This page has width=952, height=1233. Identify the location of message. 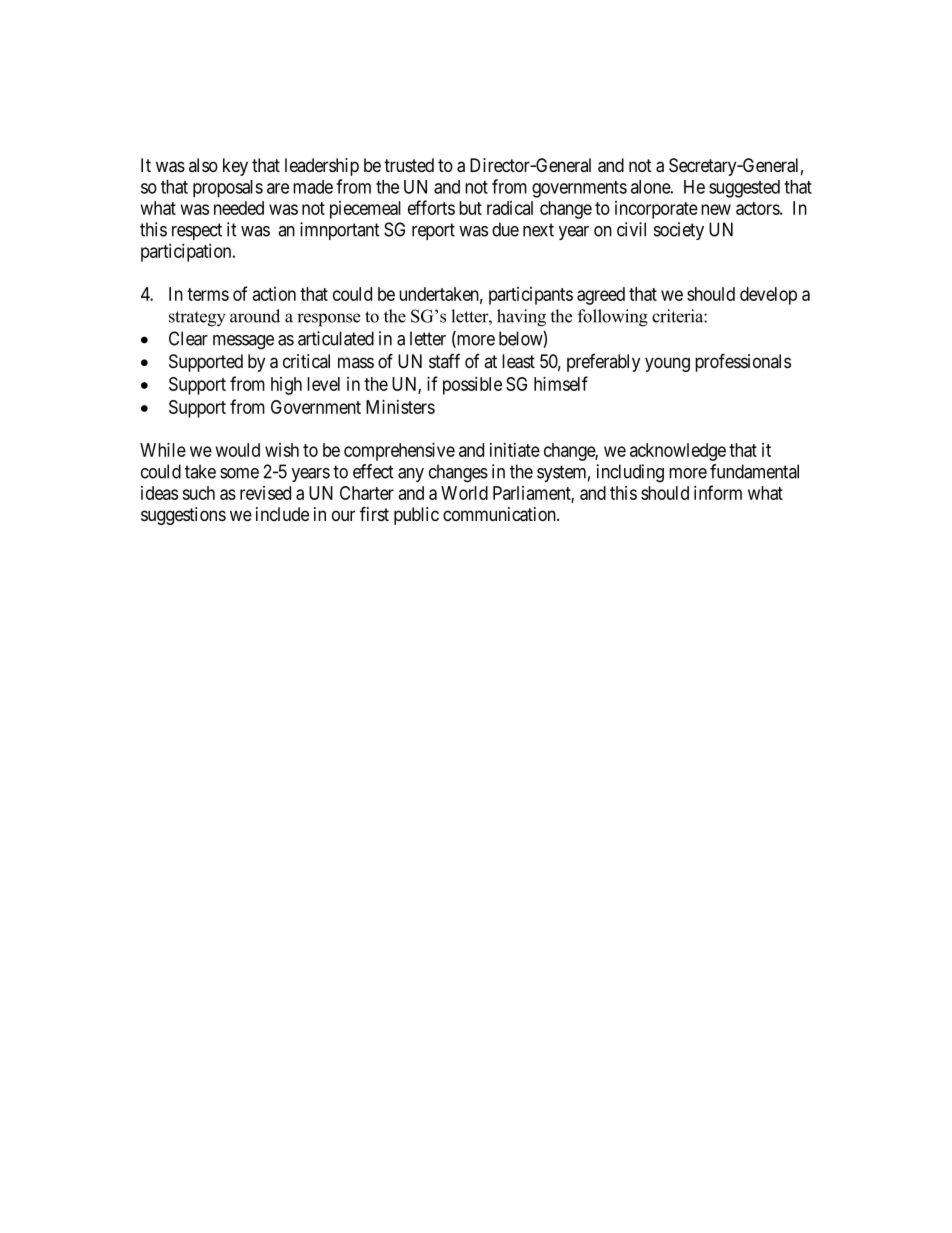
(243, 342).
